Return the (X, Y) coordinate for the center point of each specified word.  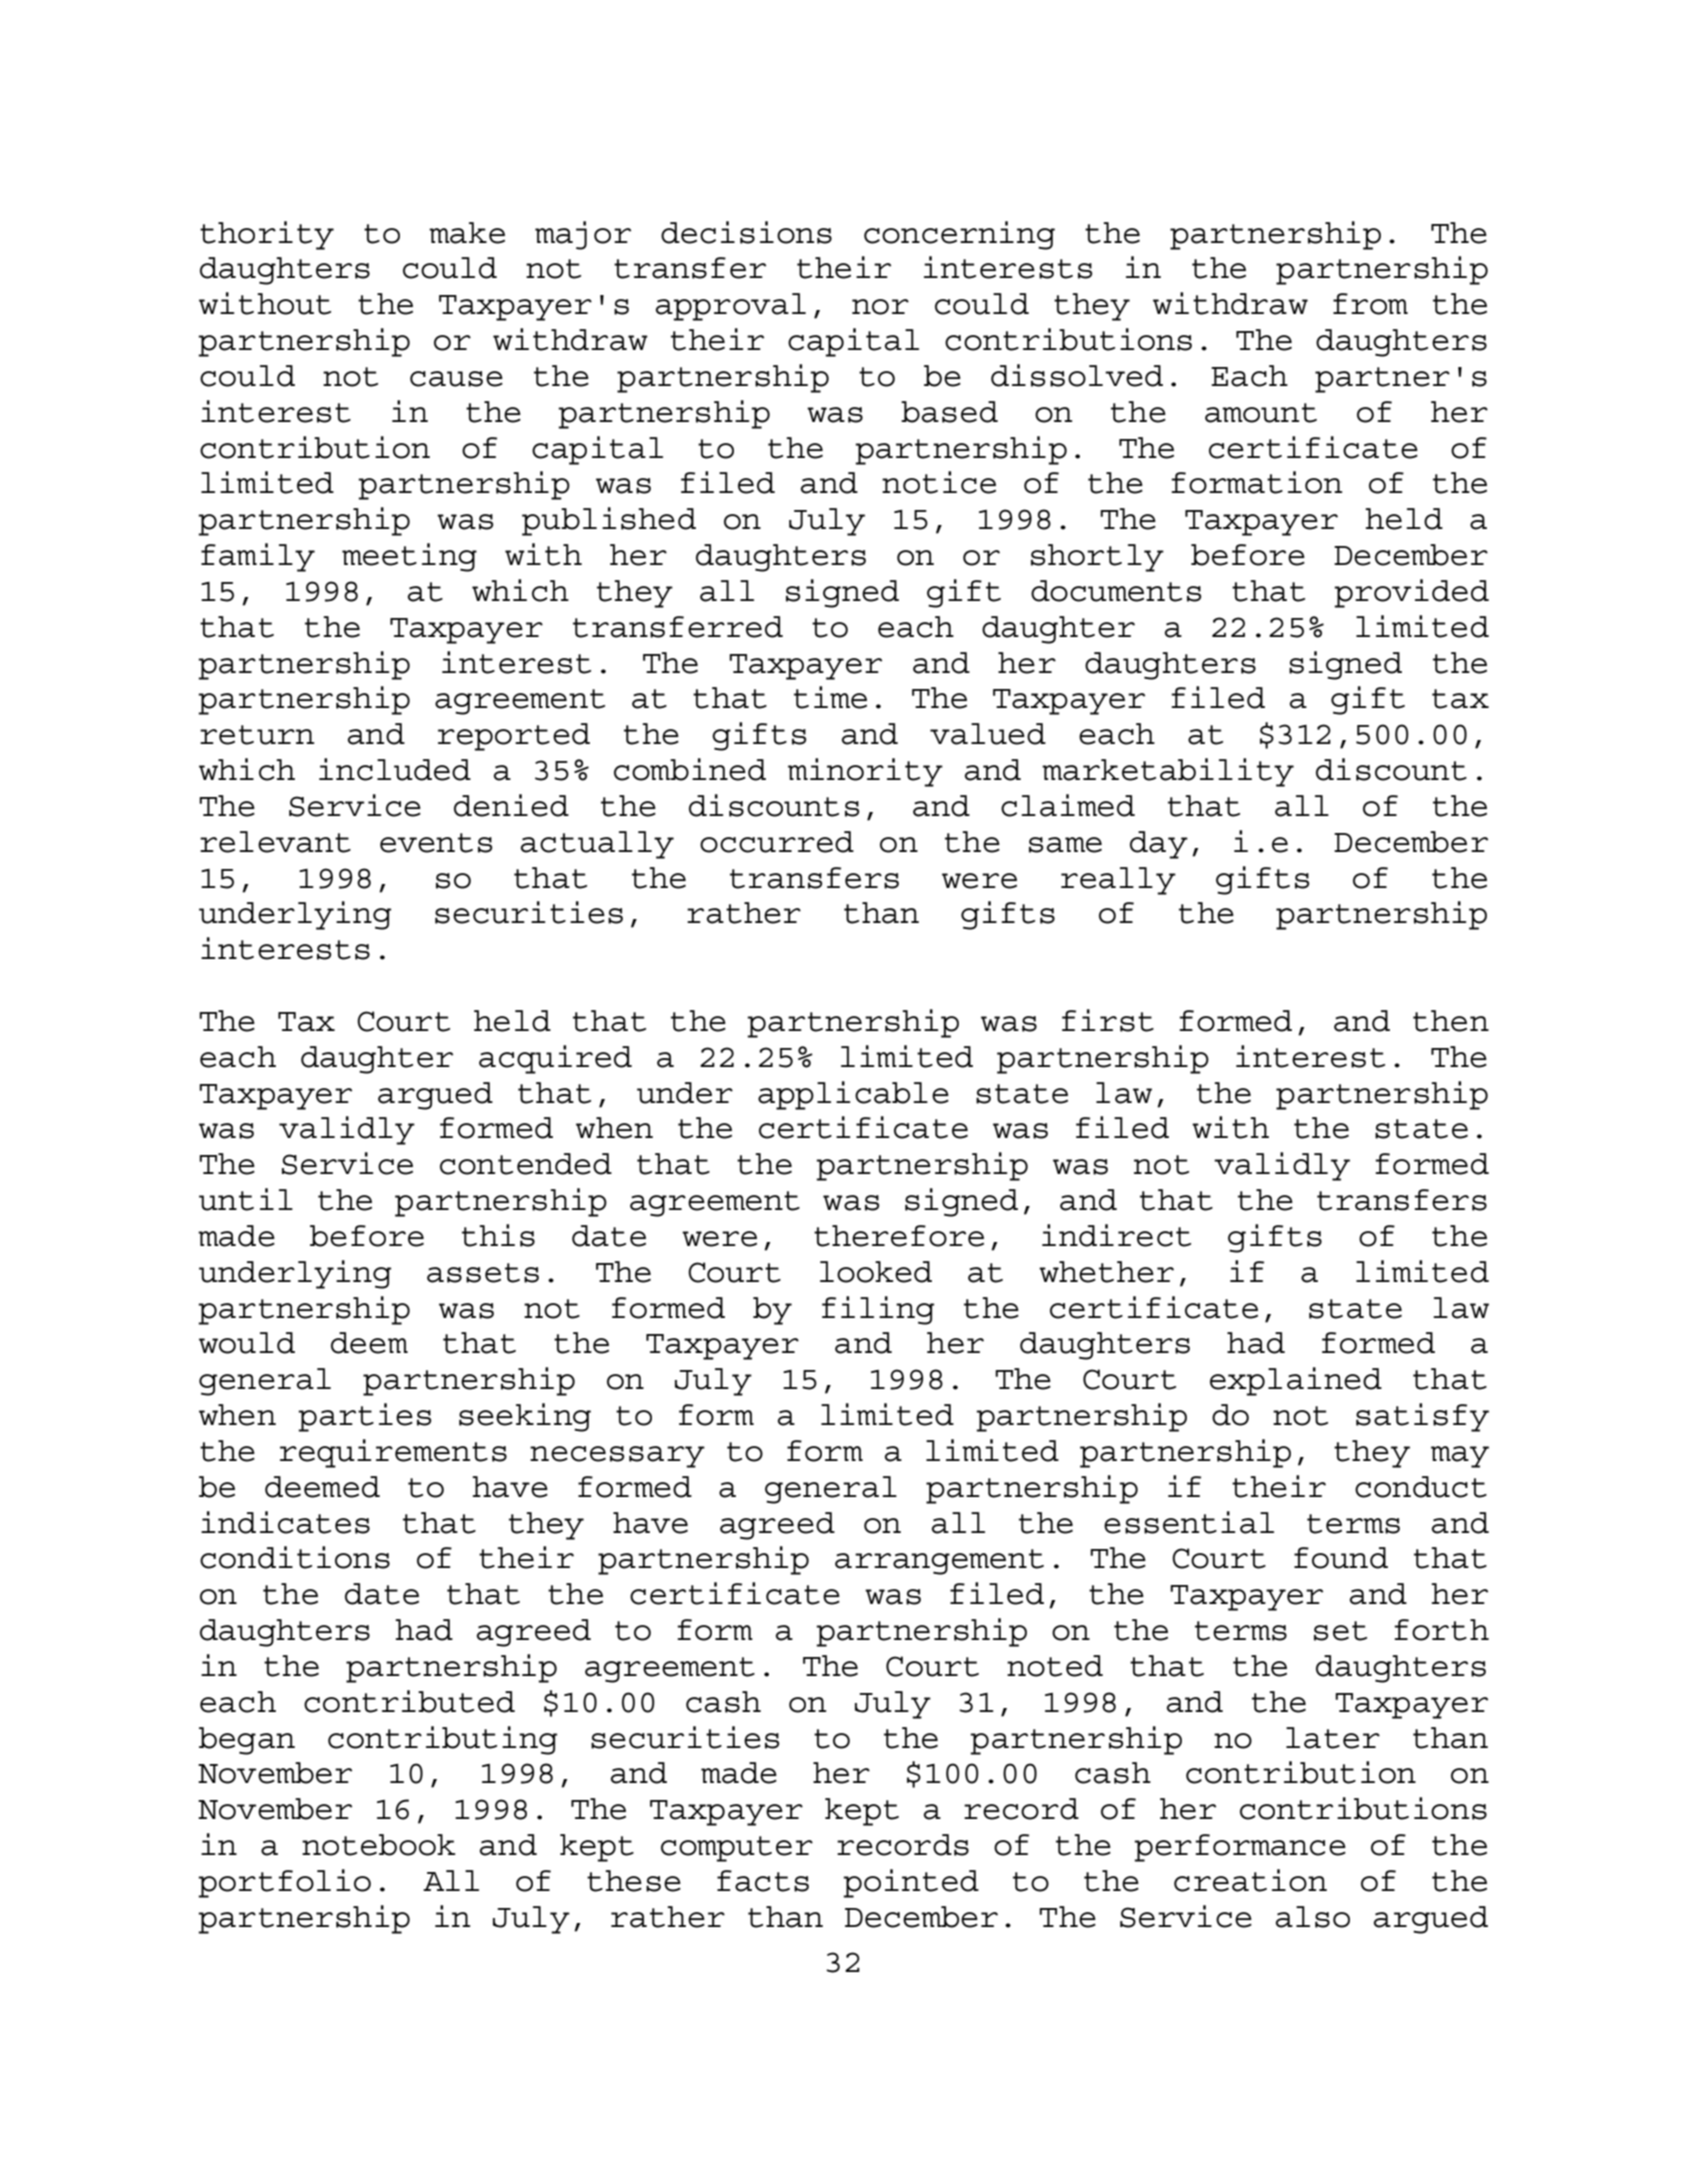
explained (1296, 1381)
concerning (959, 235)
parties (364, 1417)
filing (878, 1310)
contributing (442, 1740)
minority (865, 772)
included (395, 769)
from (1370, 304)
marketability (1168, 772)
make (467, 233)
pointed (911, 1883)
